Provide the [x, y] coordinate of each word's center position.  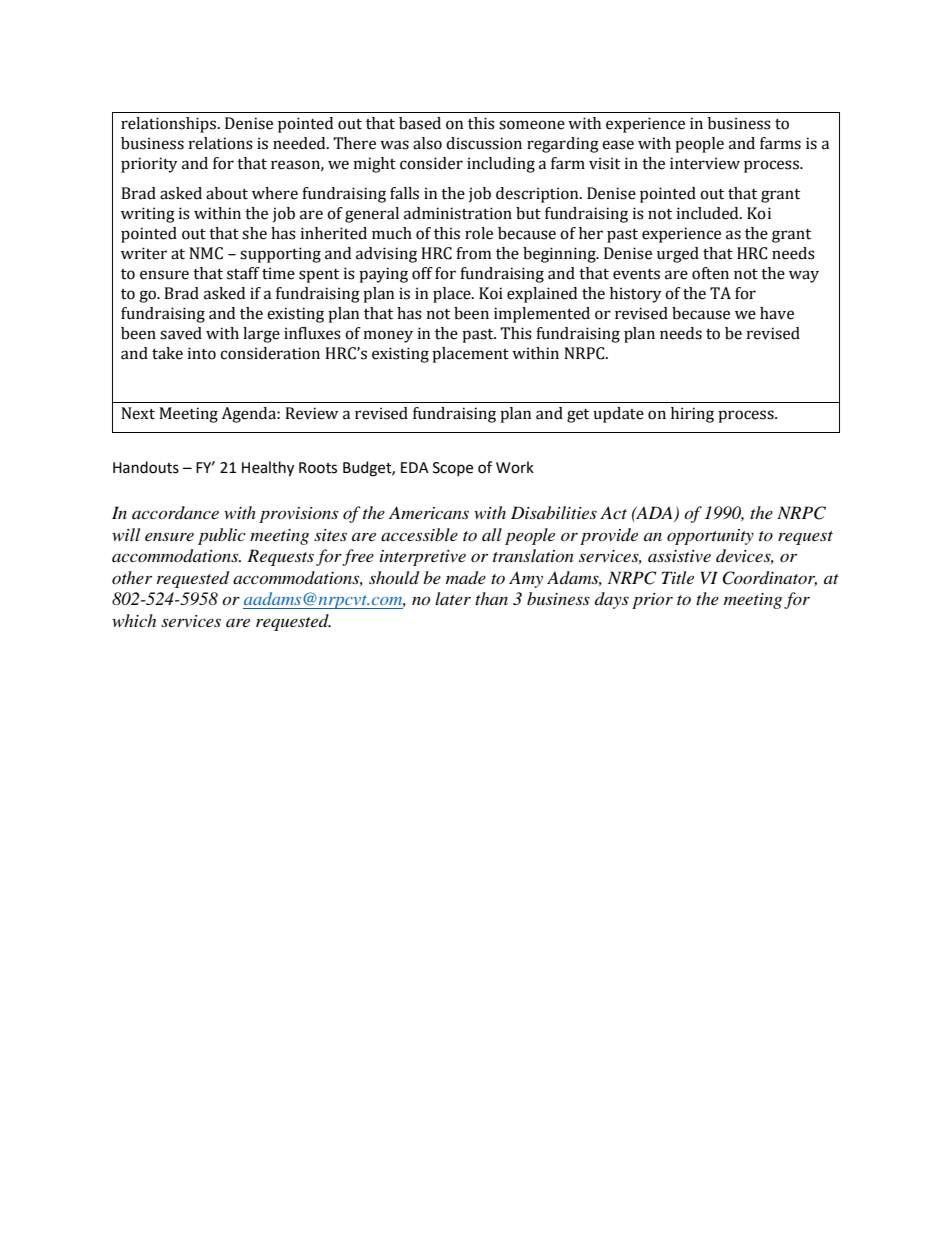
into [202, 353]
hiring [692, 415]
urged [678, 255]
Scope [453, 469]
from [473, 253]
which [134, 620]
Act [613, 512]
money [388, 336]
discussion [484, 143]
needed [300, 143]
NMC [206, 253]
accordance [175, 512]
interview [705, 163]
